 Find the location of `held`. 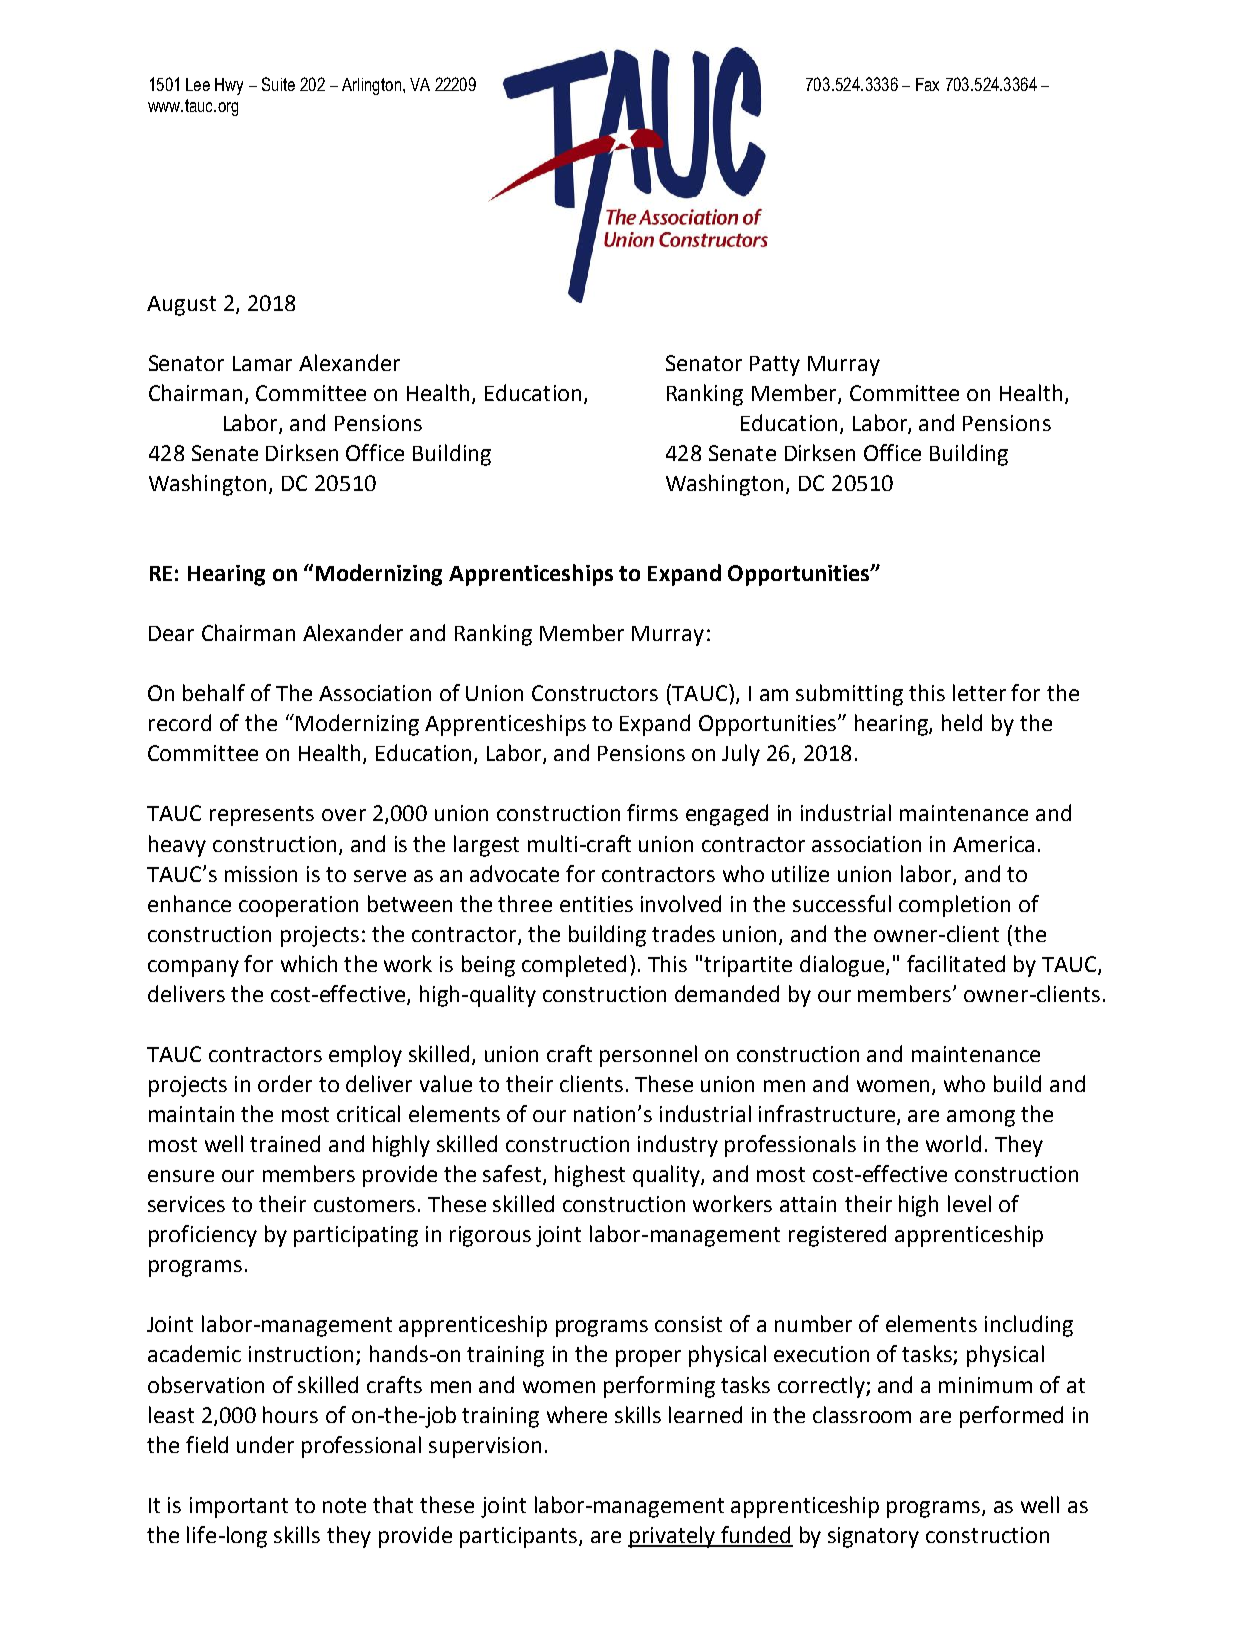

held is located at coordinates (962, 722).
